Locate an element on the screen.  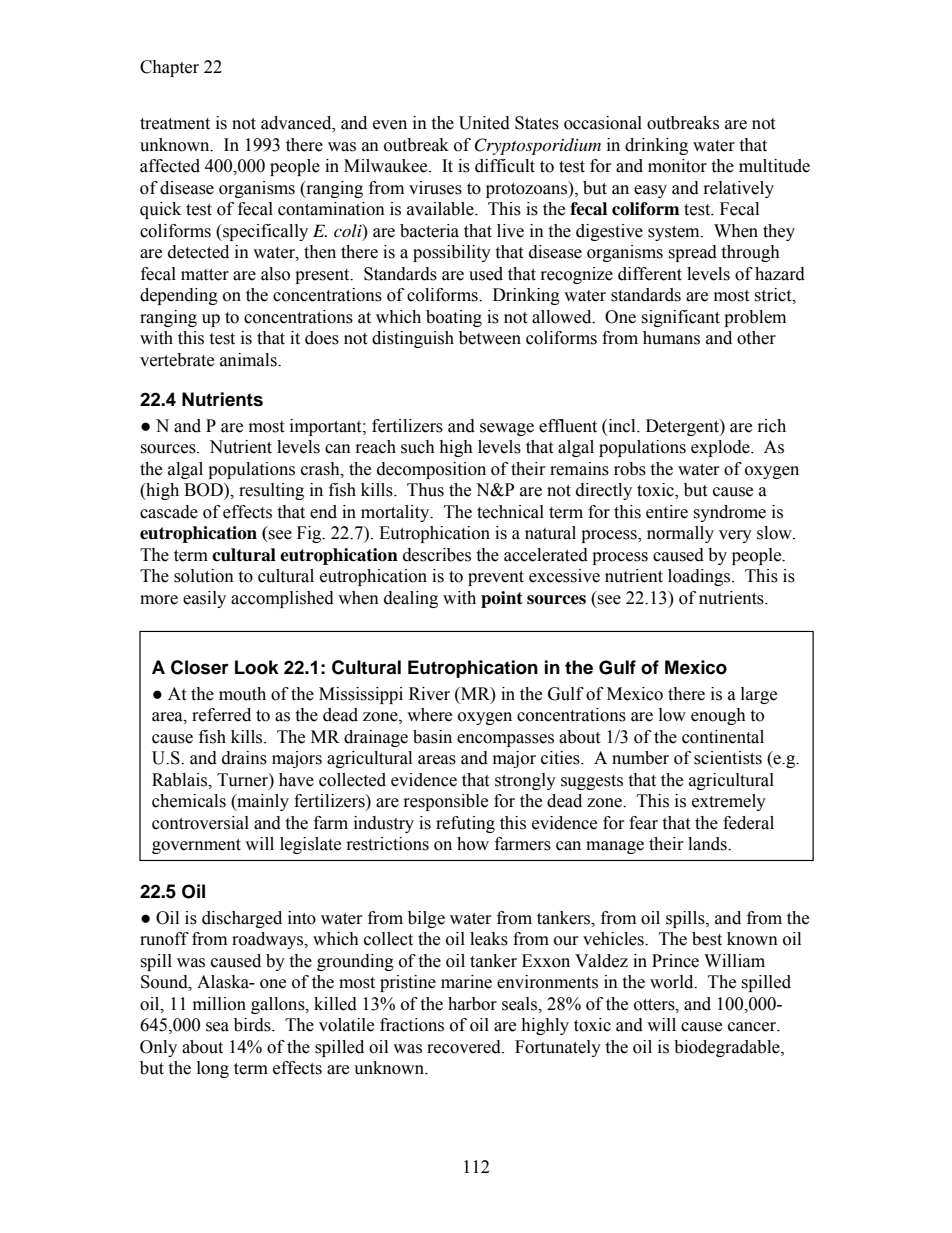
birds is located at coordinates (253, 1025).
